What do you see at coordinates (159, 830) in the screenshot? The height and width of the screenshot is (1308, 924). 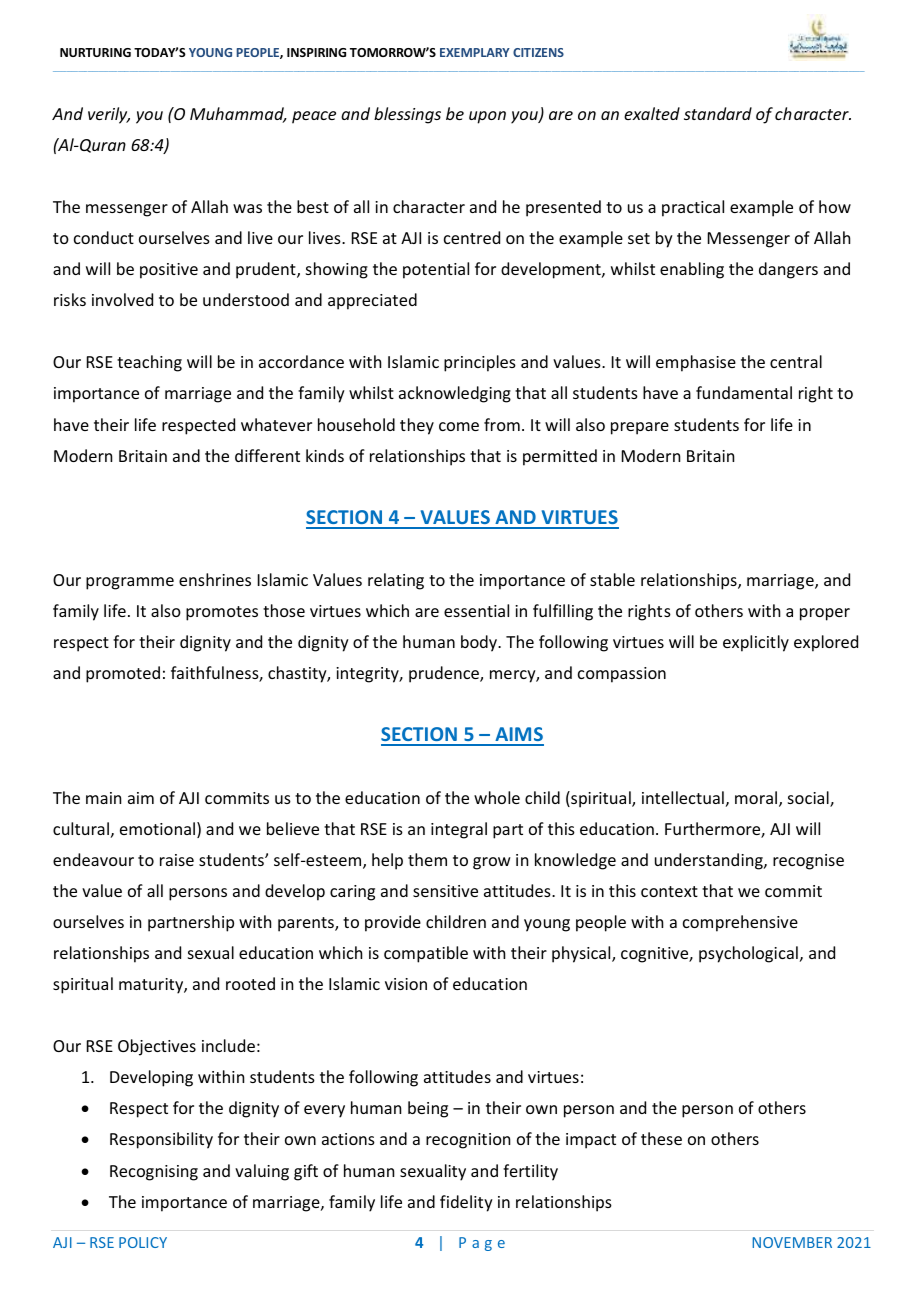 I see `emotional` at bounding box center [159, 830].
